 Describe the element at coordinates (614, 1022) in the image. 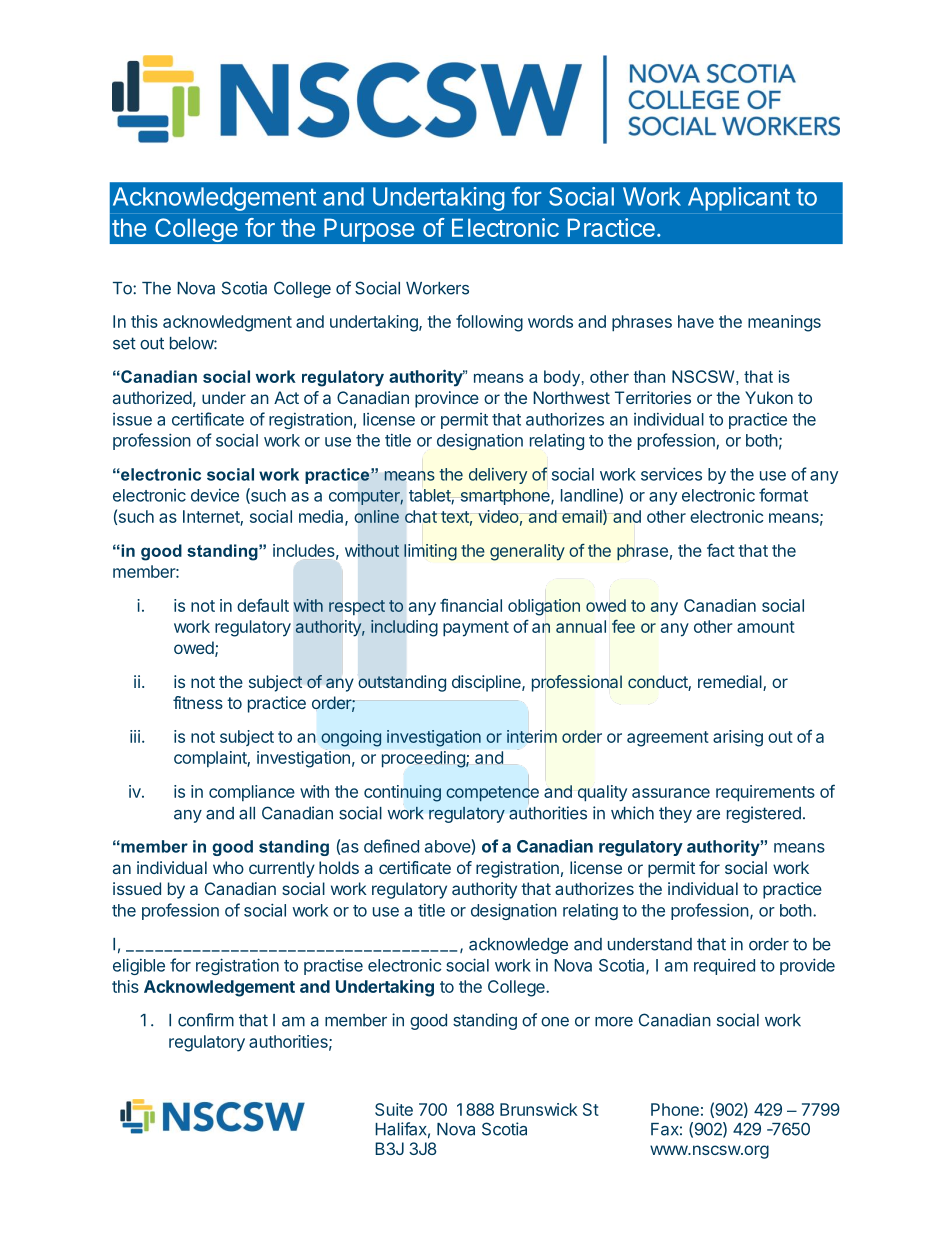

I see `more` at that location.
